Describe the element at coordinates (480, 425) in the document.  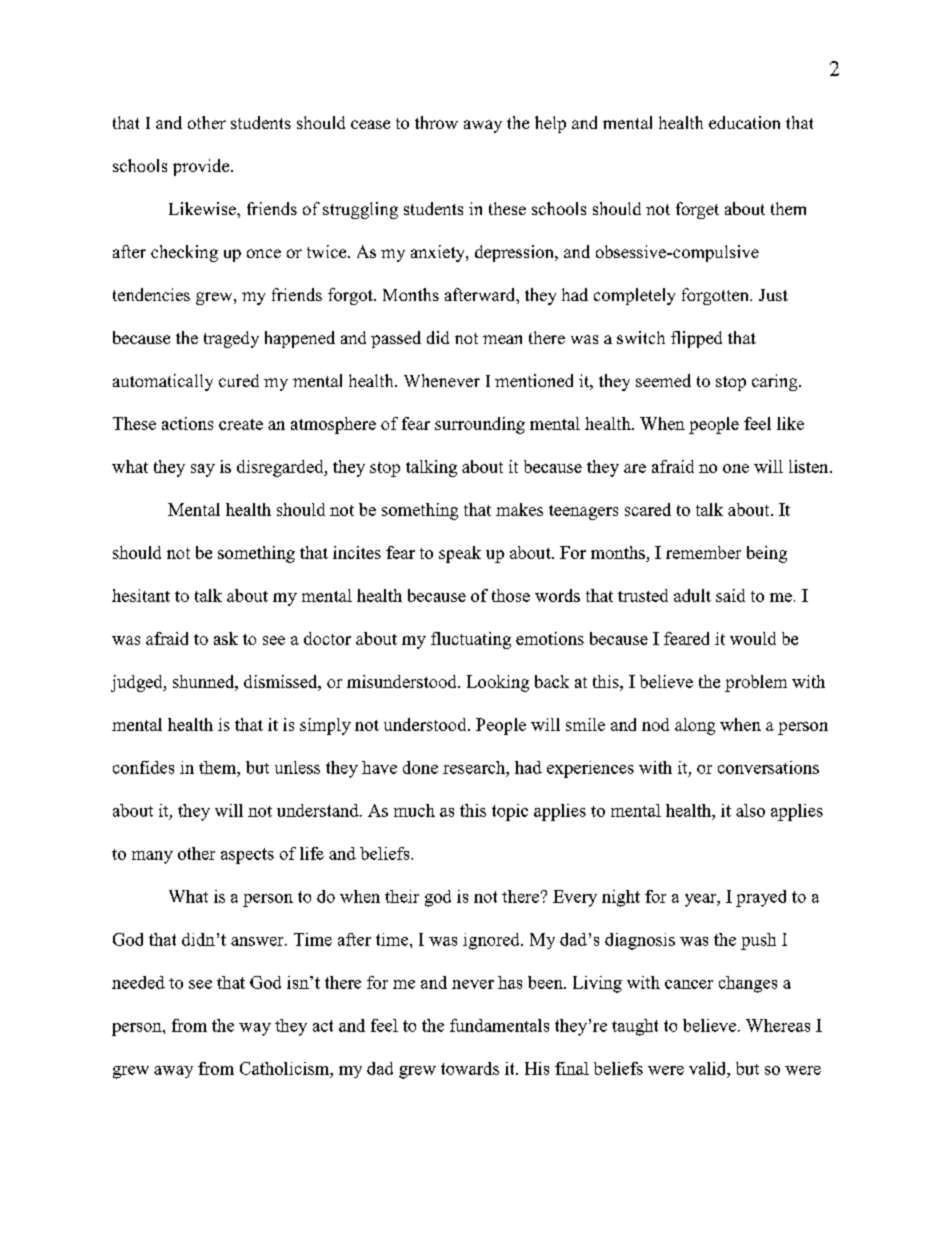
I see `surrounding` at that location.
